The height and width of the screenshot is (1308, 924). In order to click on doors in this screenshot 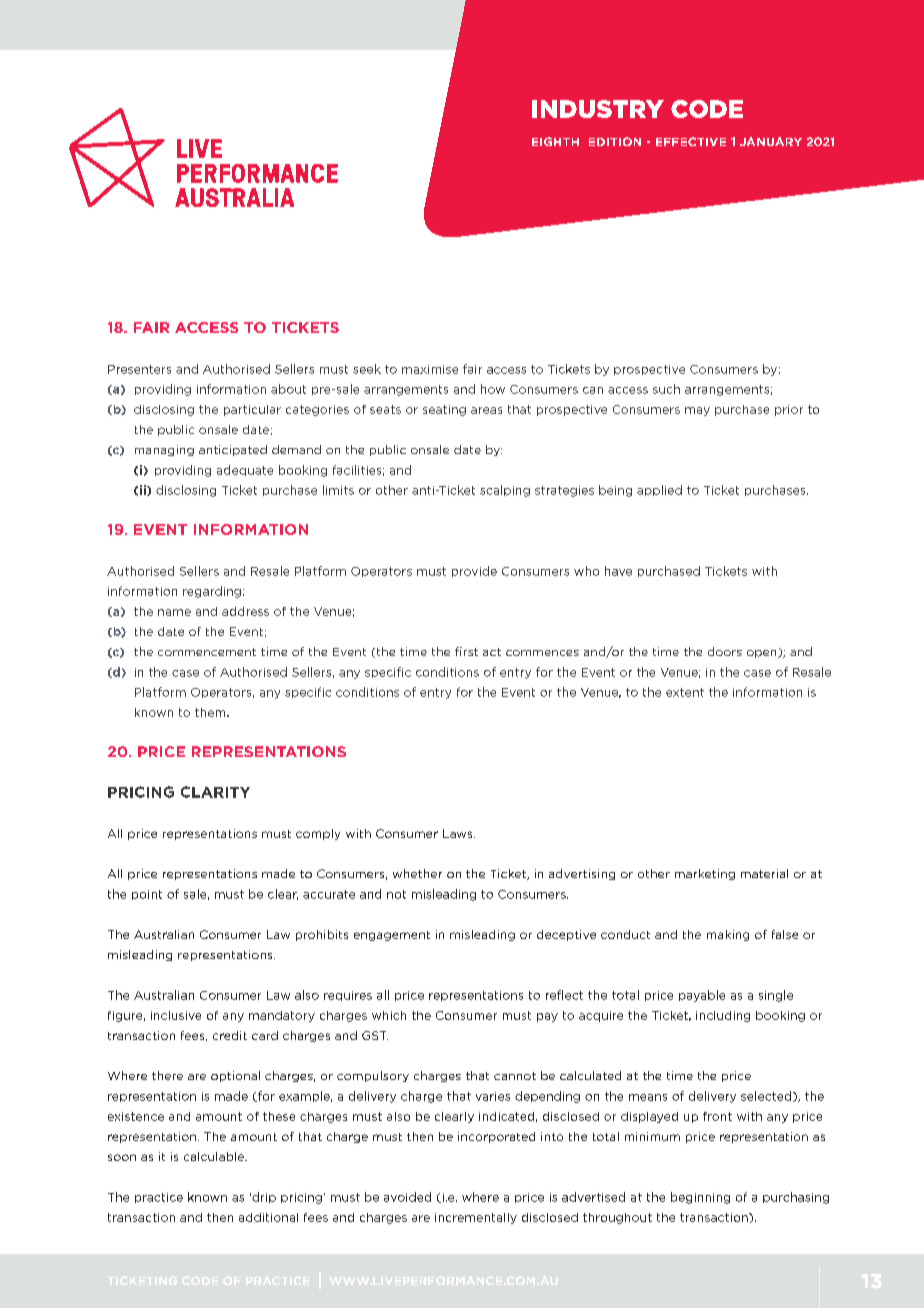, I will do `click(725, 651)`.
